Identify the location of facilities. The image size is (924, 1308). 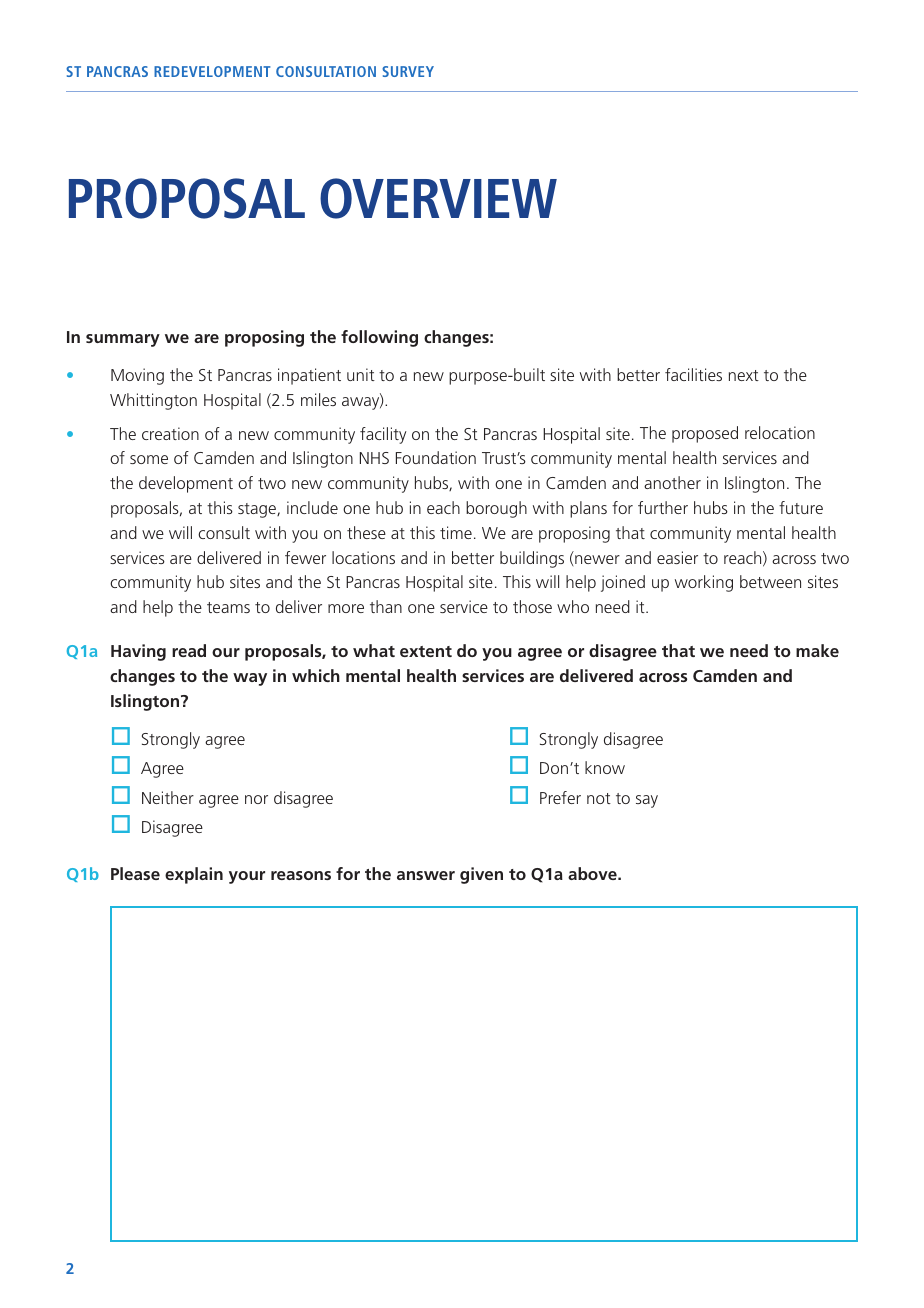
(693, 374).
